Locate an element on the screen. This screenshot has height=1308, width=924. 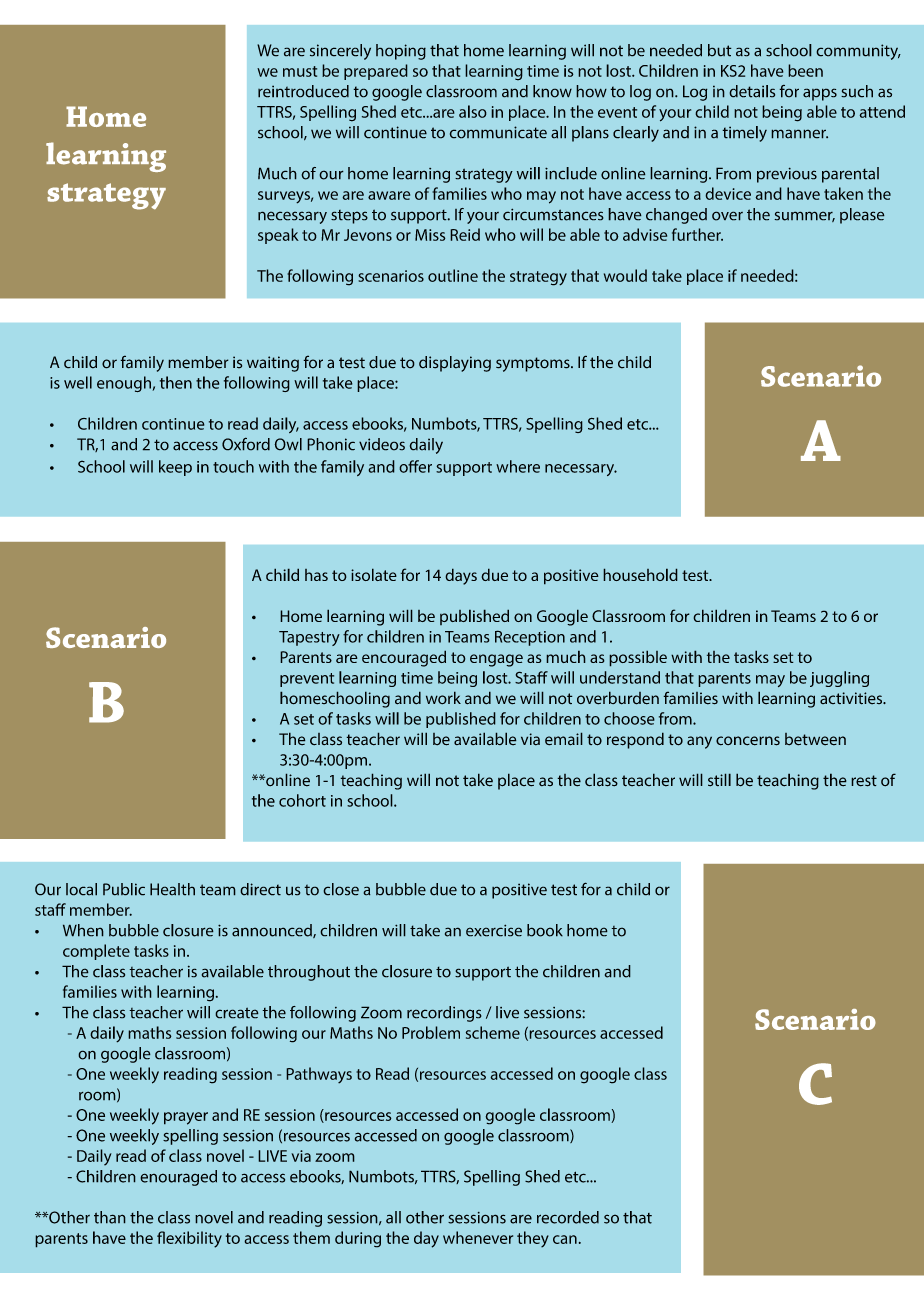
still is located at coordinates (719, 780).
